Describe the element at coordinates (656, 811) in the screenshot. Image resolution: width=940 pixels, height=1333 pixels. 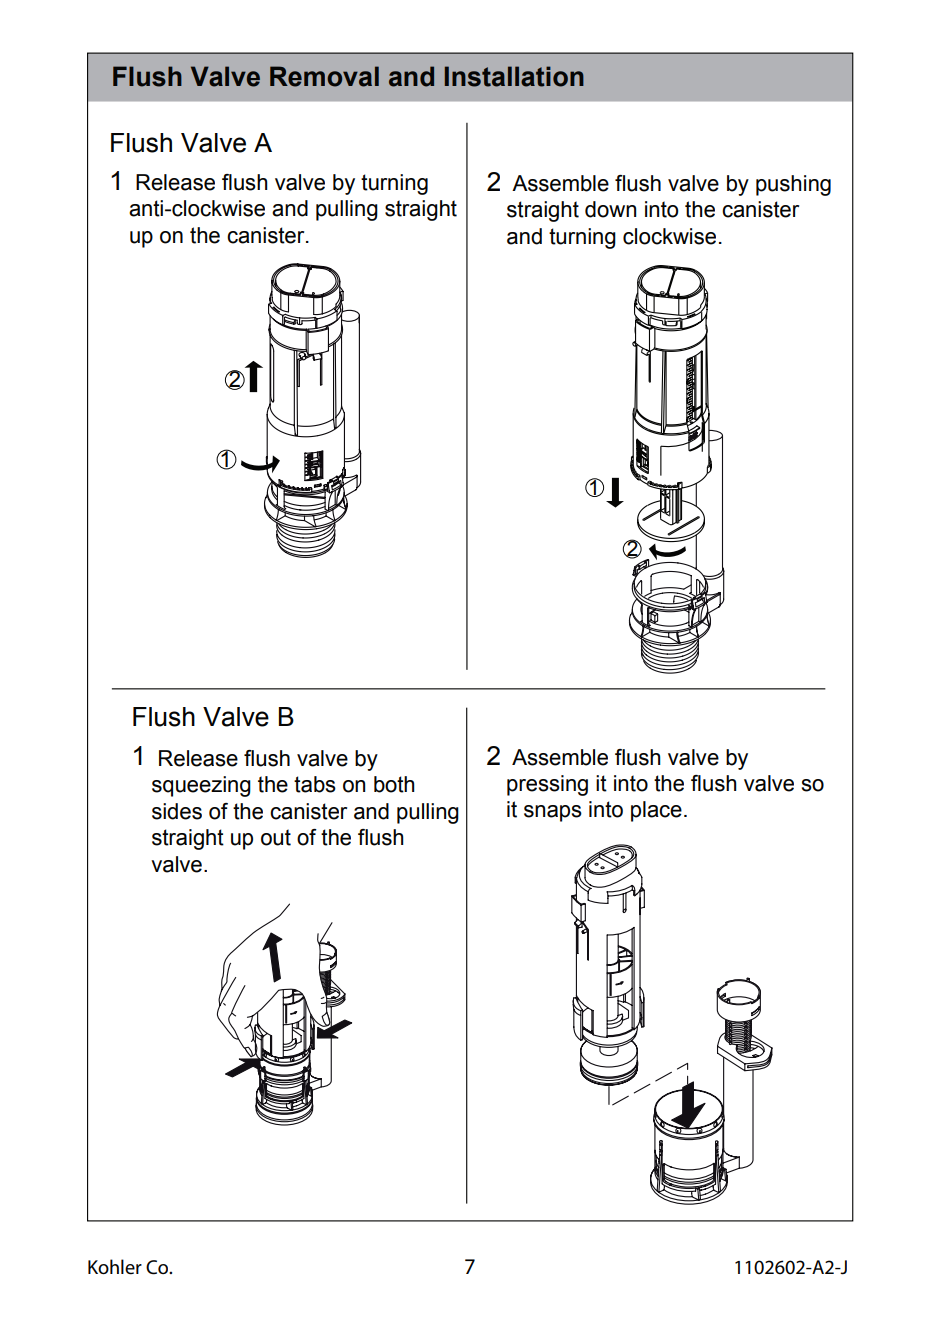
I see `place` at that location.
